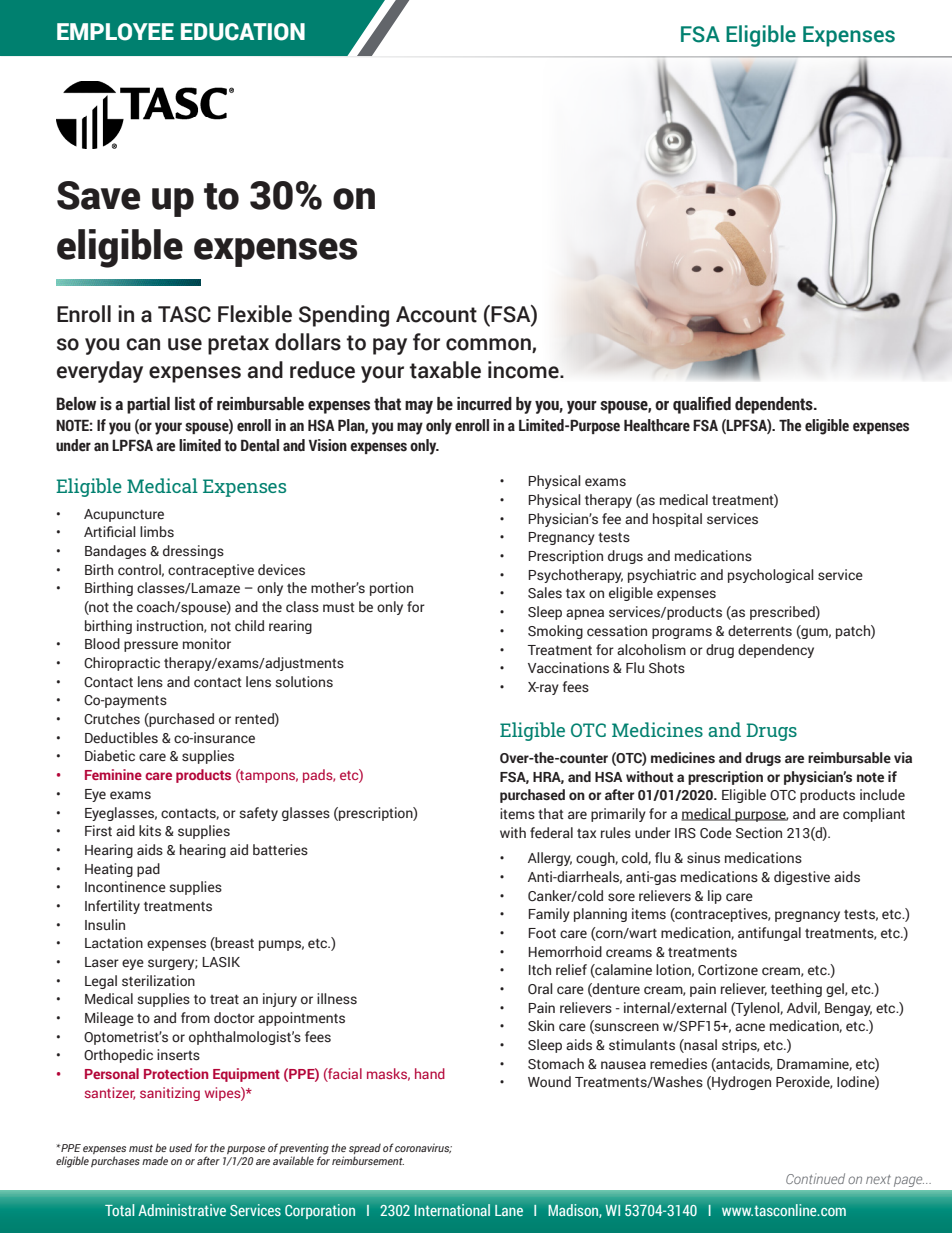 This page has width=952, height=1233. What do you see at coordinates (540, 969) in the page?
I see `Itch` at bounding box center [540, 969].
